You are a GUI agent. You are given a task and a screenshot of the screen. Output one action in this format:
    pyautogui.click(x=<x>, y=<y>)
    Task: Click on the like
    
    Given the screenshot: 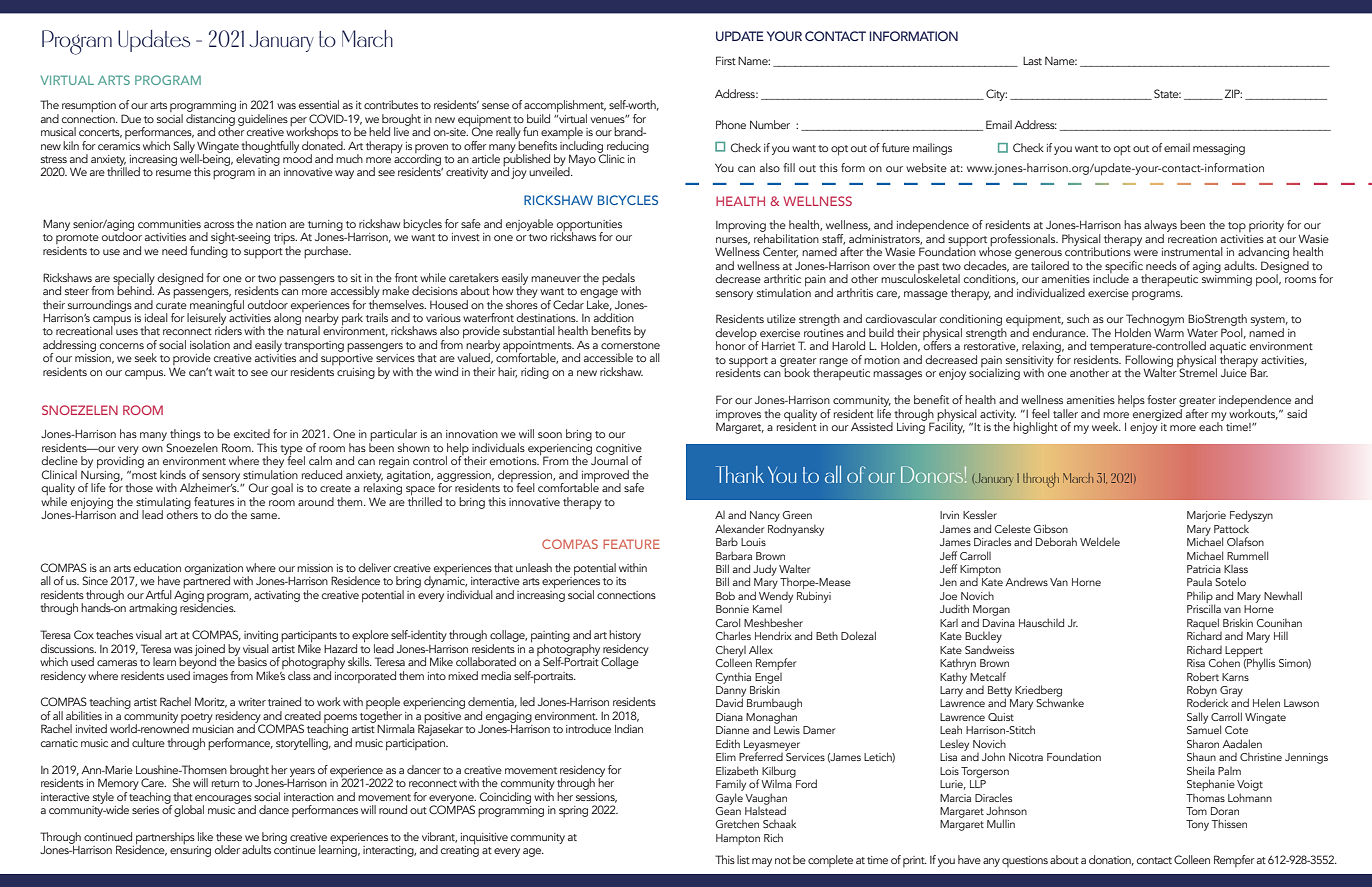 What is the action you would take?
    pyautogui.click(x=205, y=836)
